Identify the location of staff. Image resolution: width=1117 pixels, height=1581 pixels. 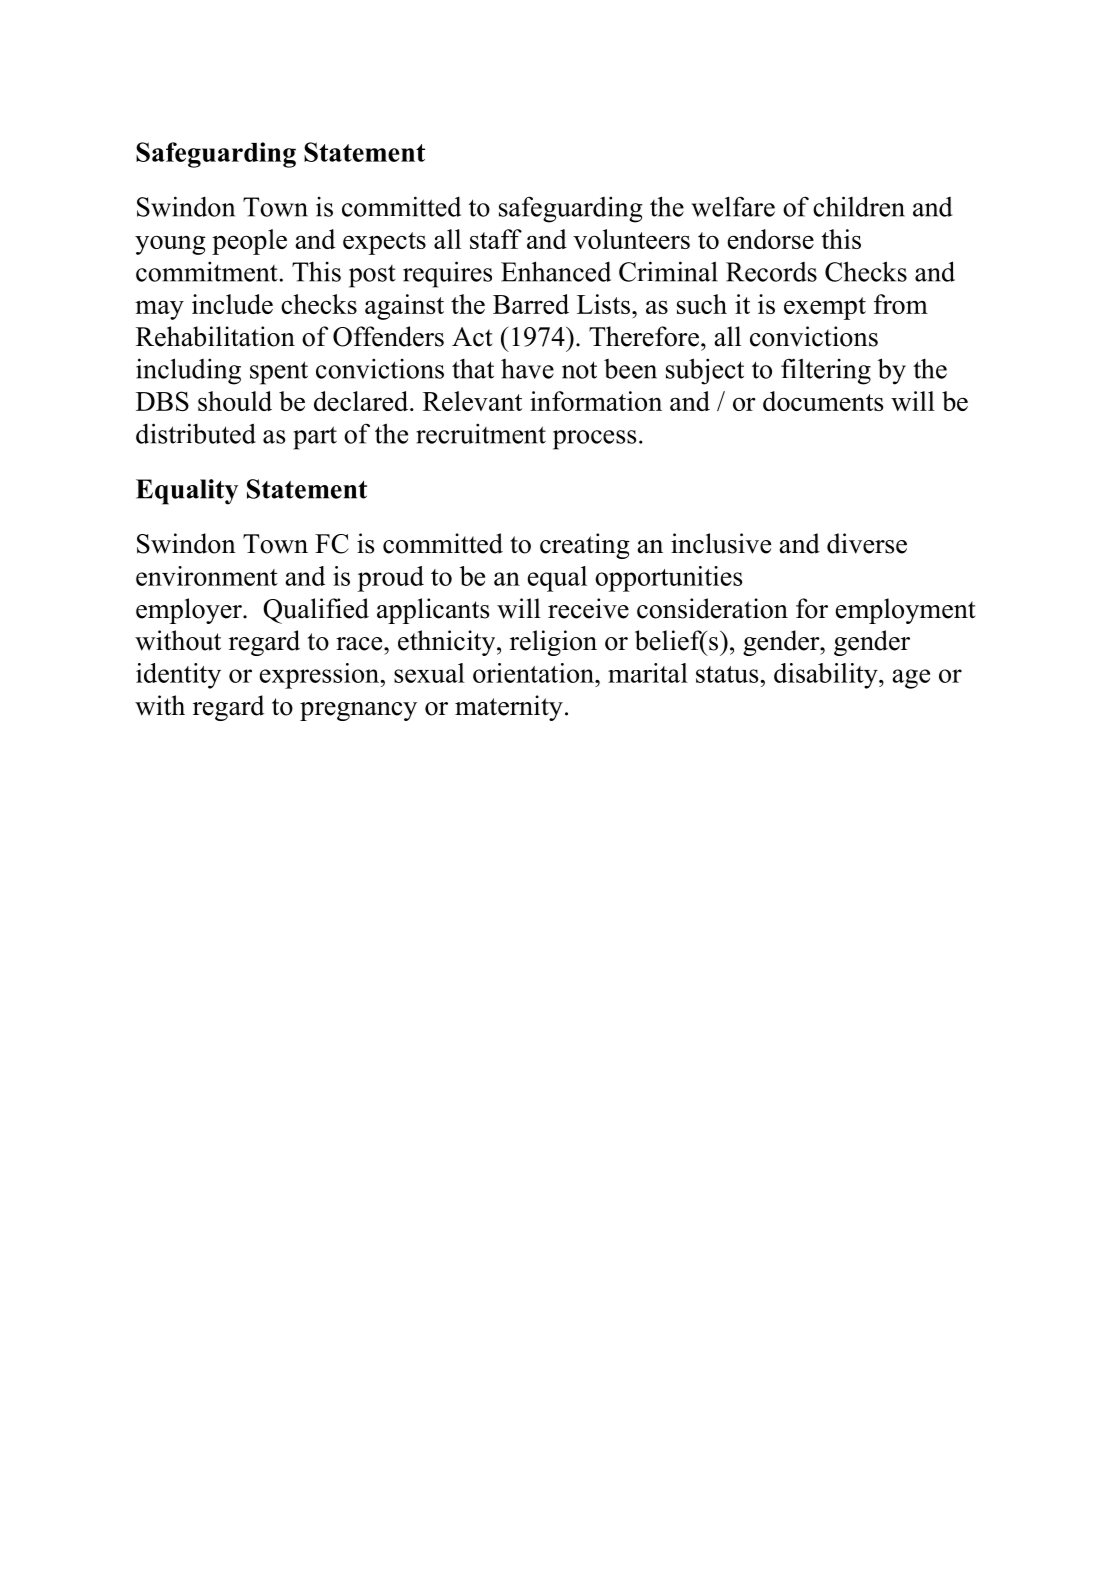
(496, 239).
